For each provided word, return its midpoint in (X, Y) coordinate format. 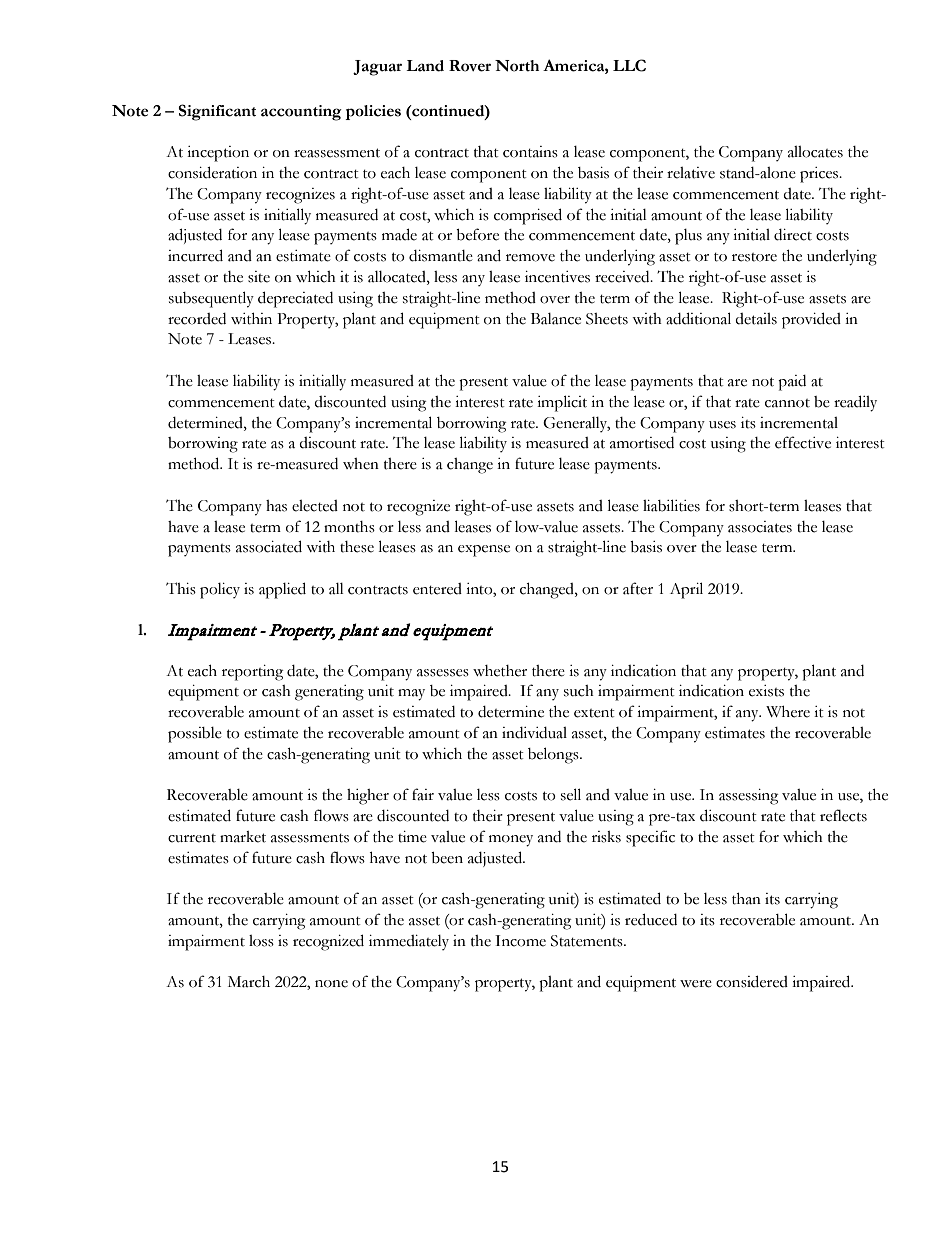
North (517, 66)
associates (760, 527)
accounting (301, 113)
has (276, 506)
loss (261, 941)
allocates (815, 152)
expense (484, 551)
